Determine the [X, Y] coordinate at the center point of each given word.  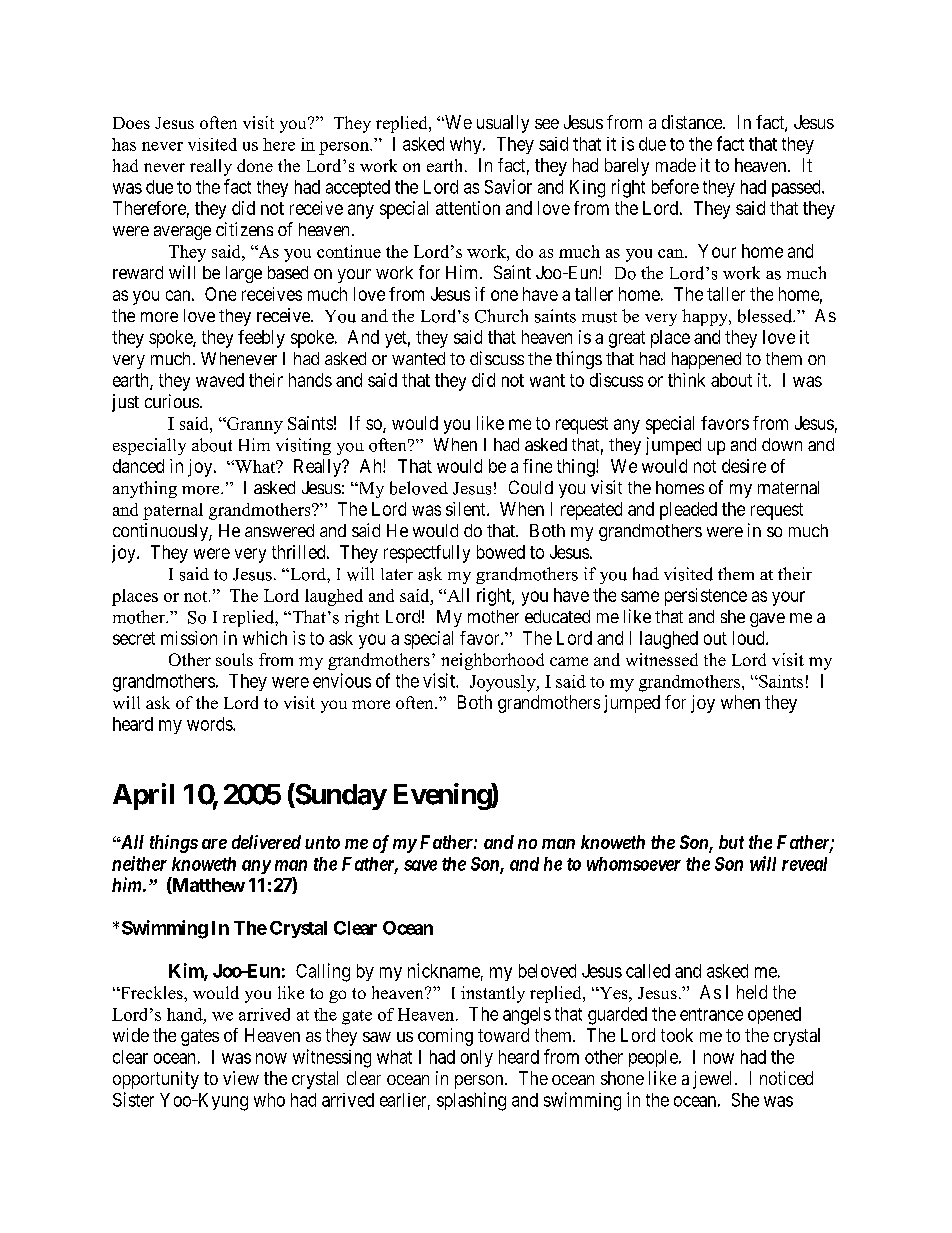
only [477, 1058]
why [467, 145]
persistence [706, 597]
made [676, 165]
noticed [786, 1078]
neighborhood [492, 661]
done [255, 165]
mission [189, 638]
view [241, 1078]
